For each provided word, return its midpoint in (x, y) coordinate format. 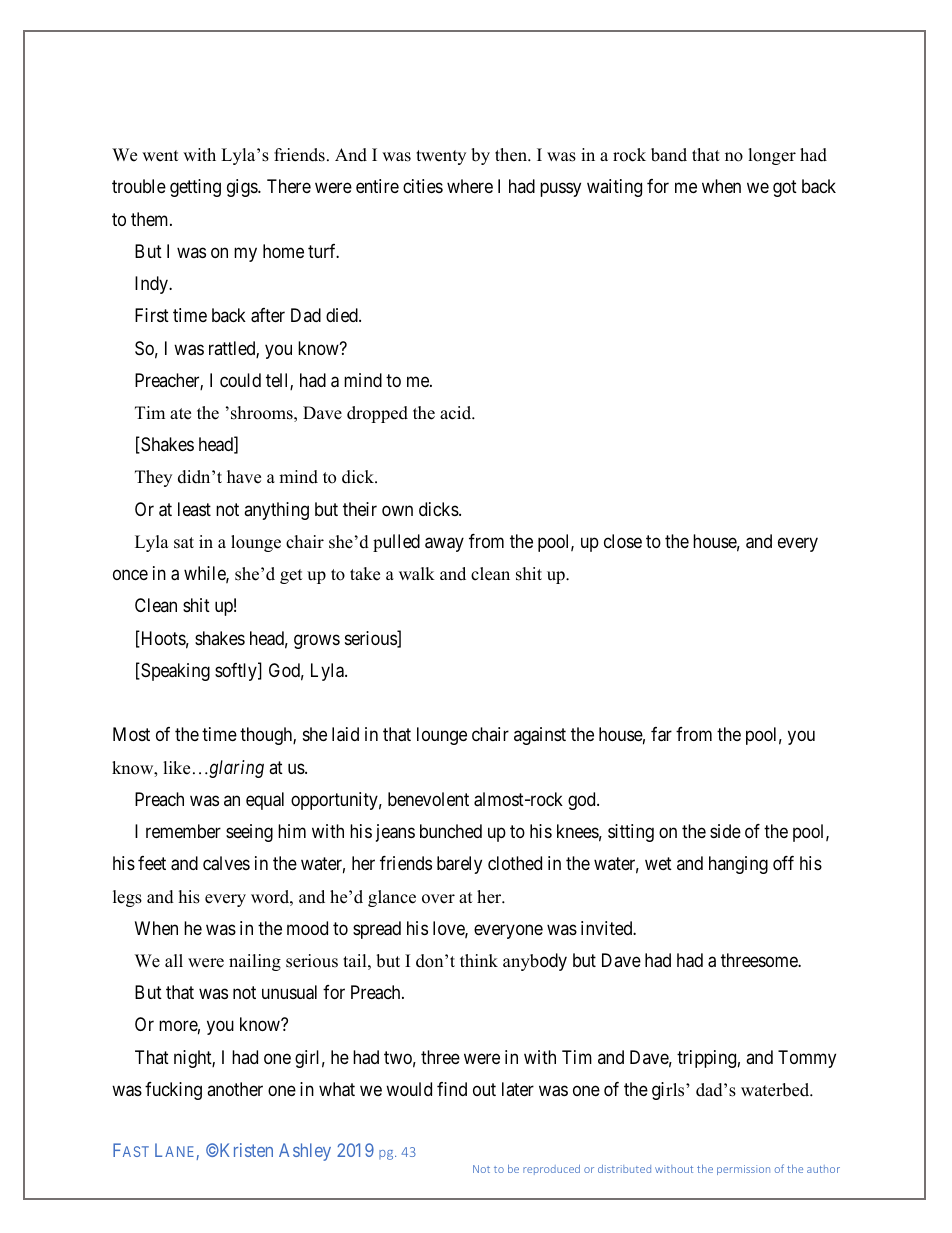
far (661, 734)
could (240, 380)
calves (226, 863)
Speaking (174, 672)
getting (195, 188)
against (540, 736)
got (785, 189)
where (470, 186)
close (623, 541)
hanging (738, 865)
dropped (377, 414)
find (452, 1089)
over (438, 899)
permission (743, 1170)
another (235, 1089)
